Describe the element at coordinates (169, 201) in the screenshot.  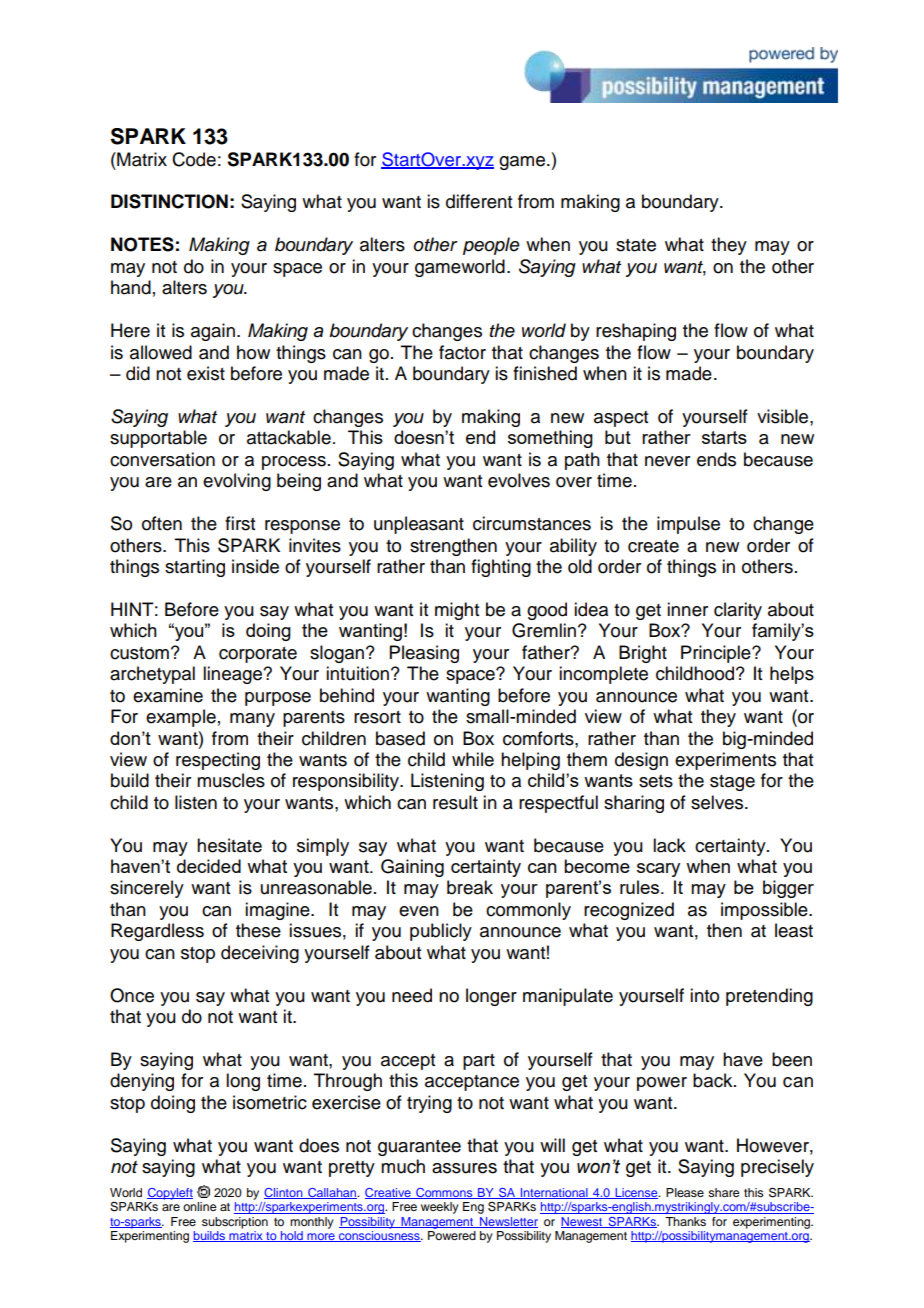
I see `DISTINCTION` at that location.
